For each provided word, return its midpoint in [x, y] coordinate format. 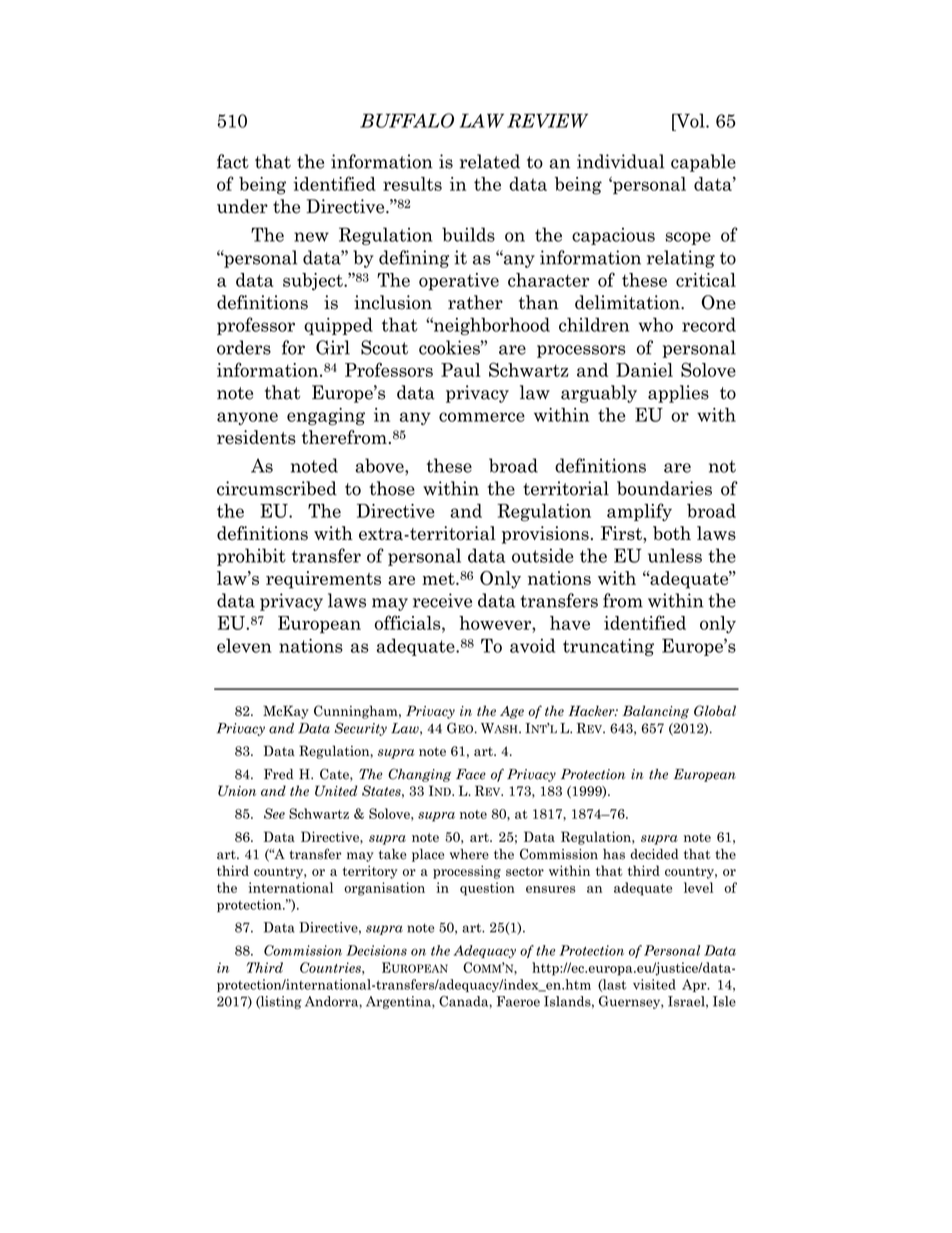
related [490, 161]
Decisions [376, 950]
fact [233, 161]
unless [675, 555]
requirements [323, 580]
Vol [690, 120]
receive [442, 600]
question [487, 889]
